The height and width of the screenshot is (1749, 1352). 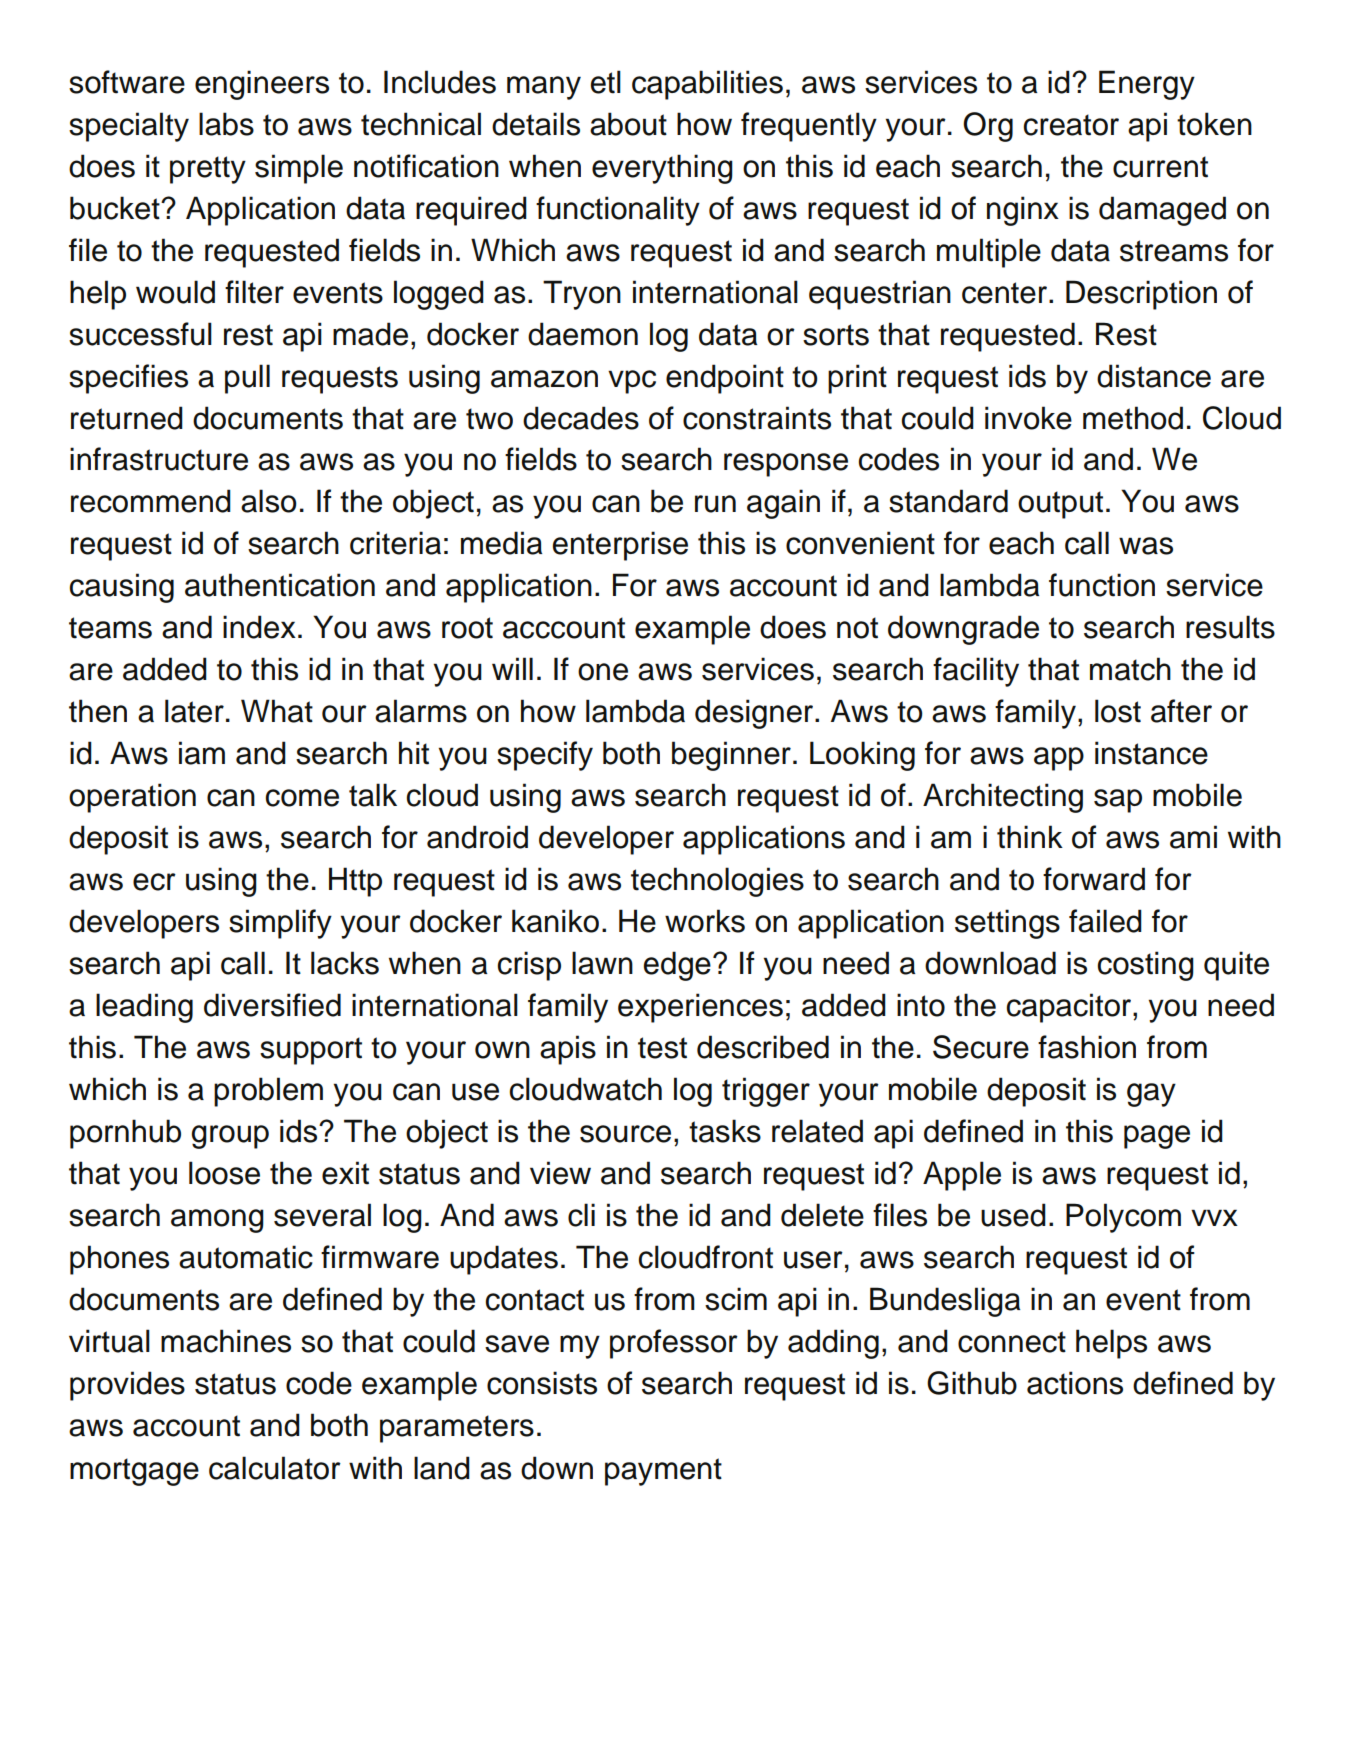 What do you see at coordinates (269, 501) in the screenshot?
I see `also` at bounding box center [269, 501].
